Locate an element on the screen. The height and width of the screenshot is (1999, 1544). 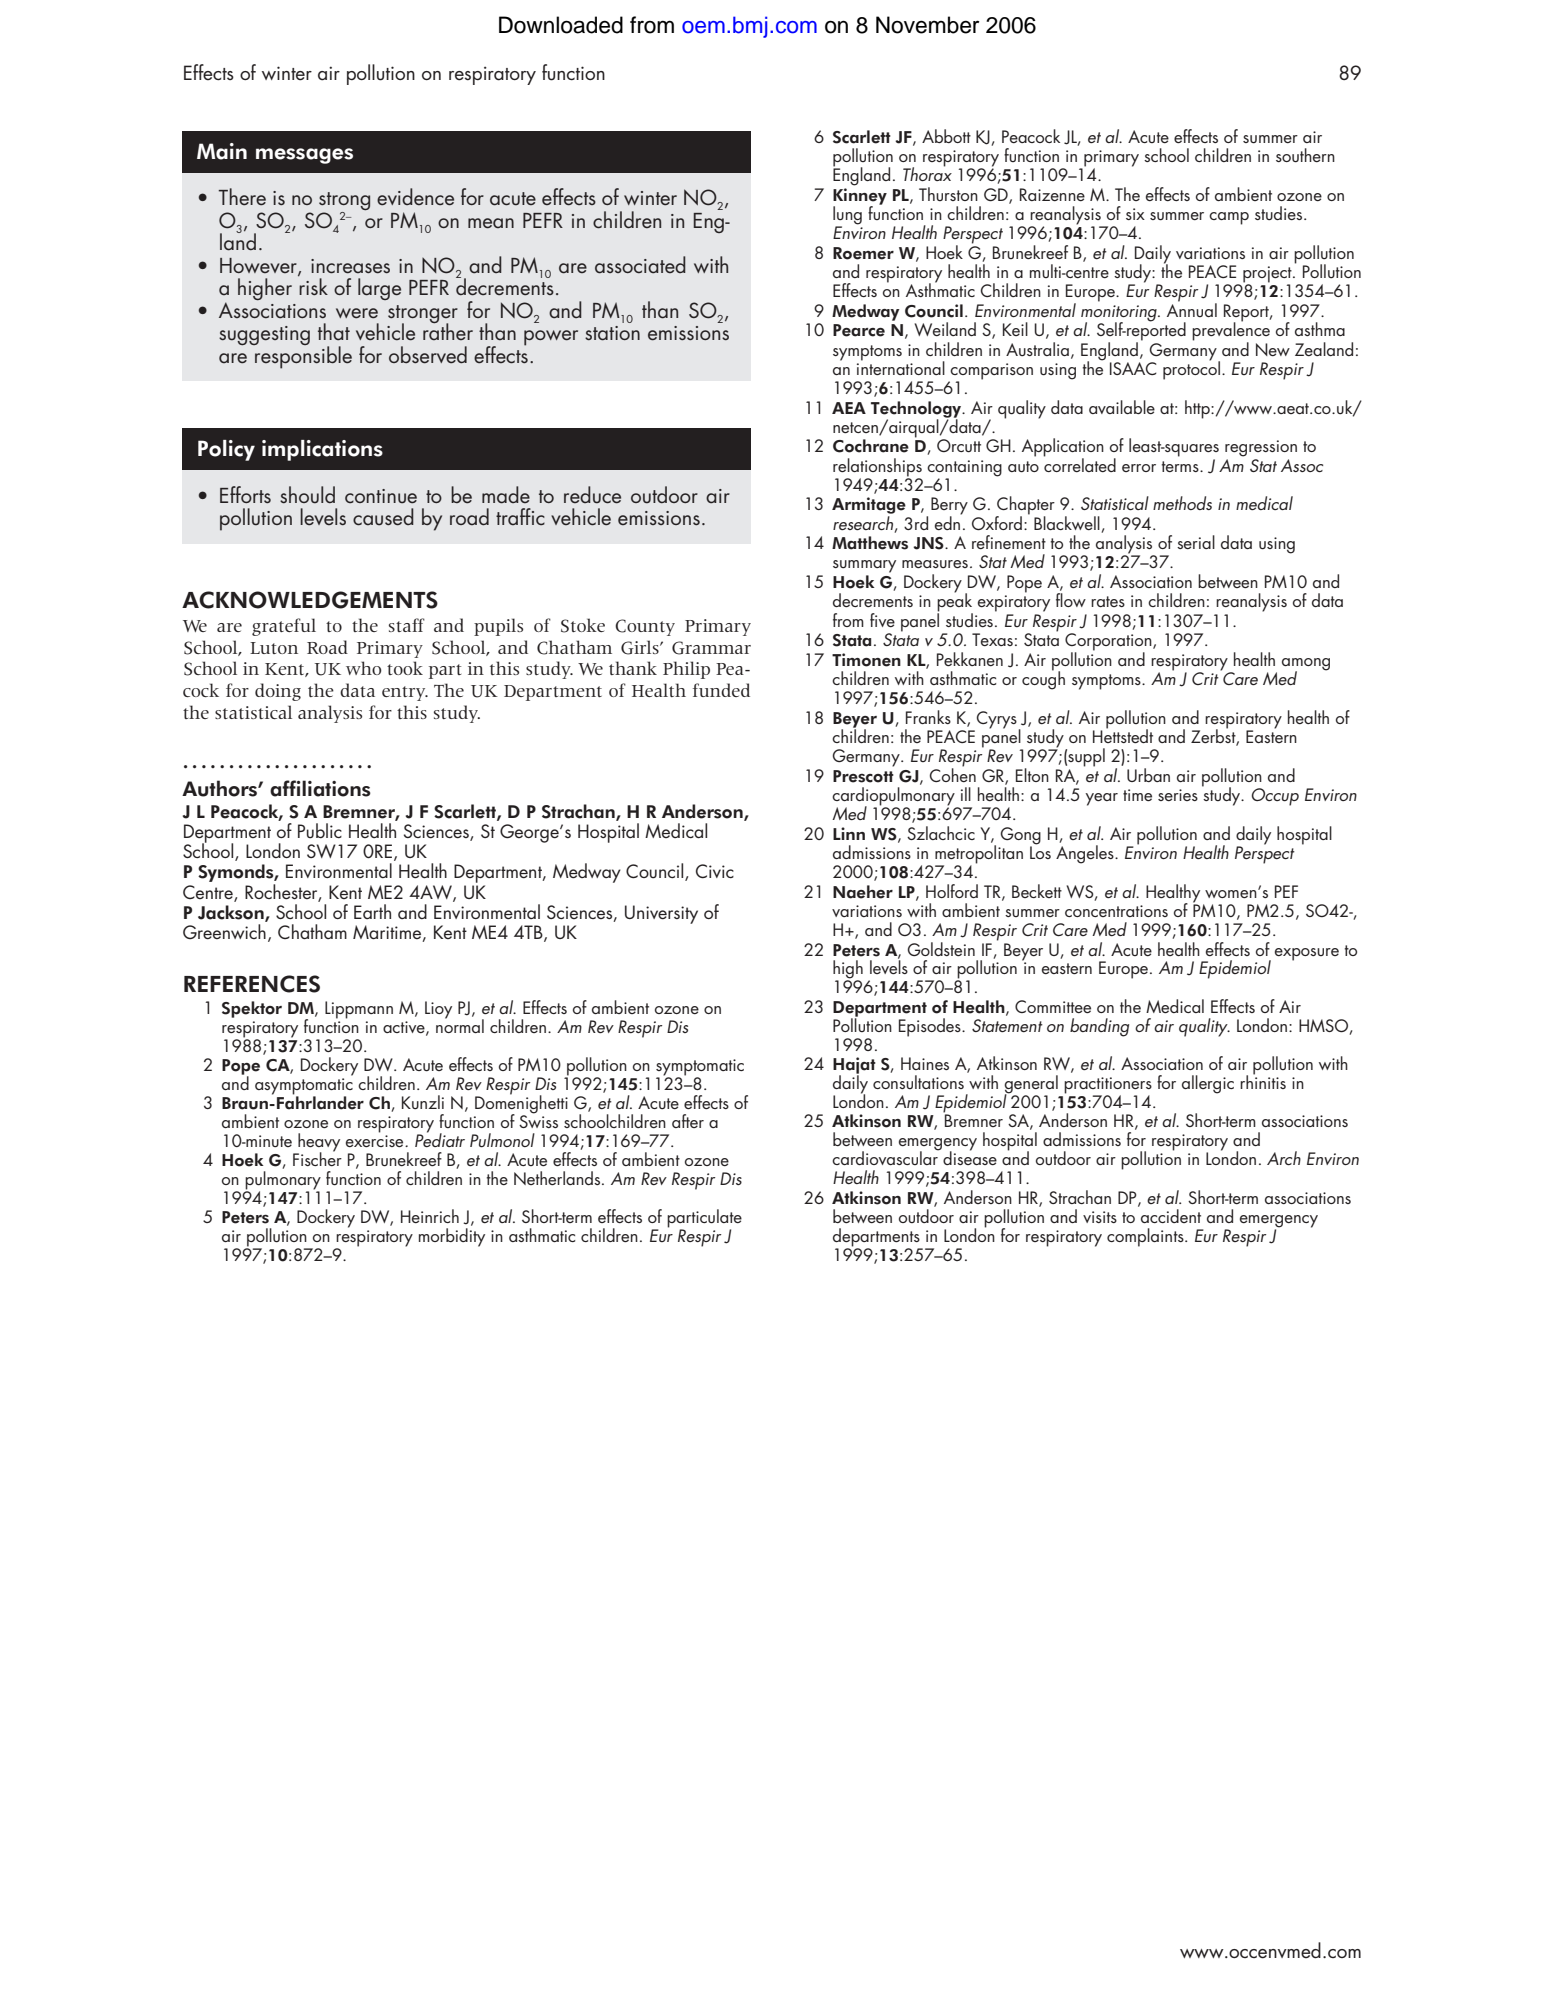
Corporation is located at coordinates (1109, 643).
